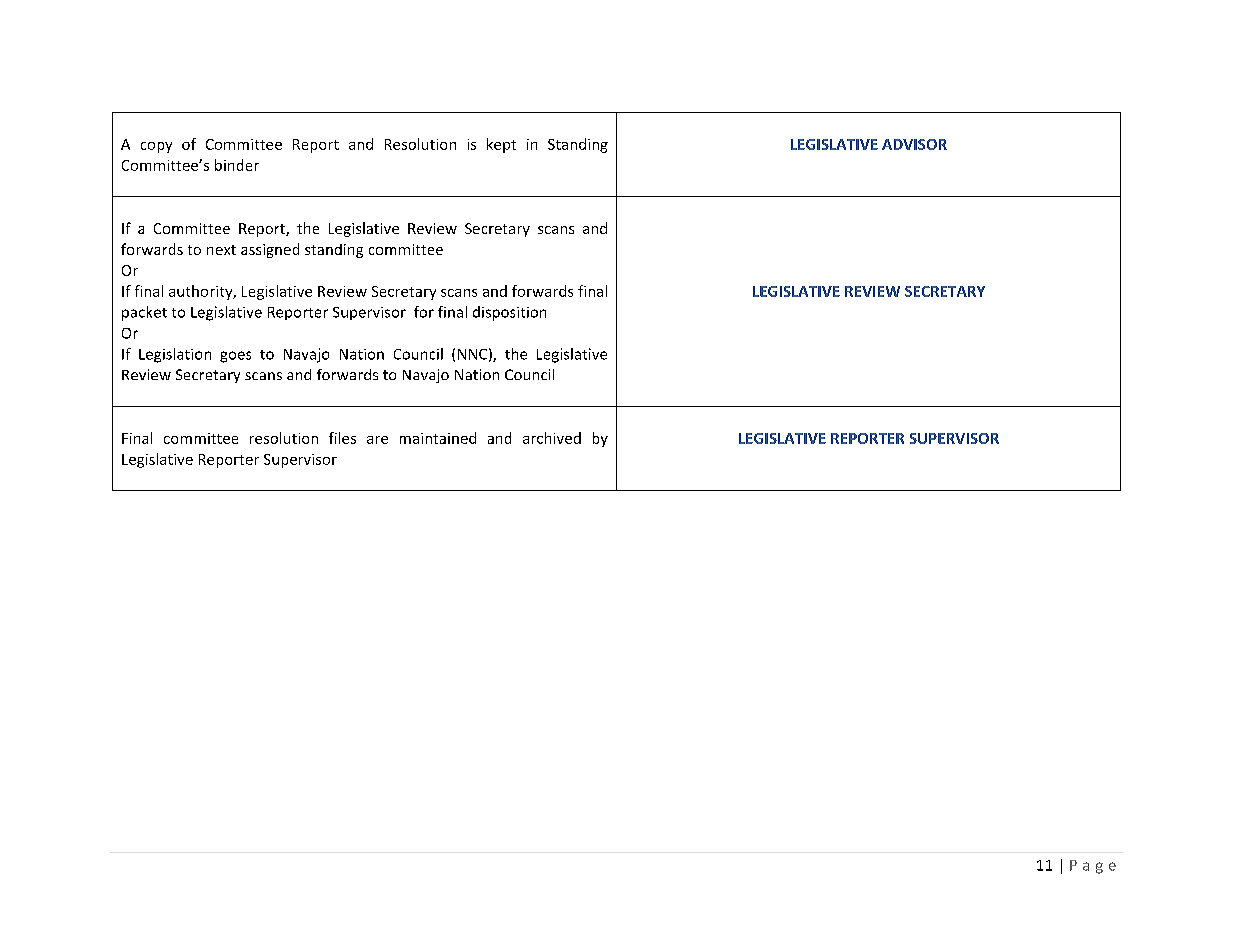  I want to click on ADVISOR, so click(914, 144).
